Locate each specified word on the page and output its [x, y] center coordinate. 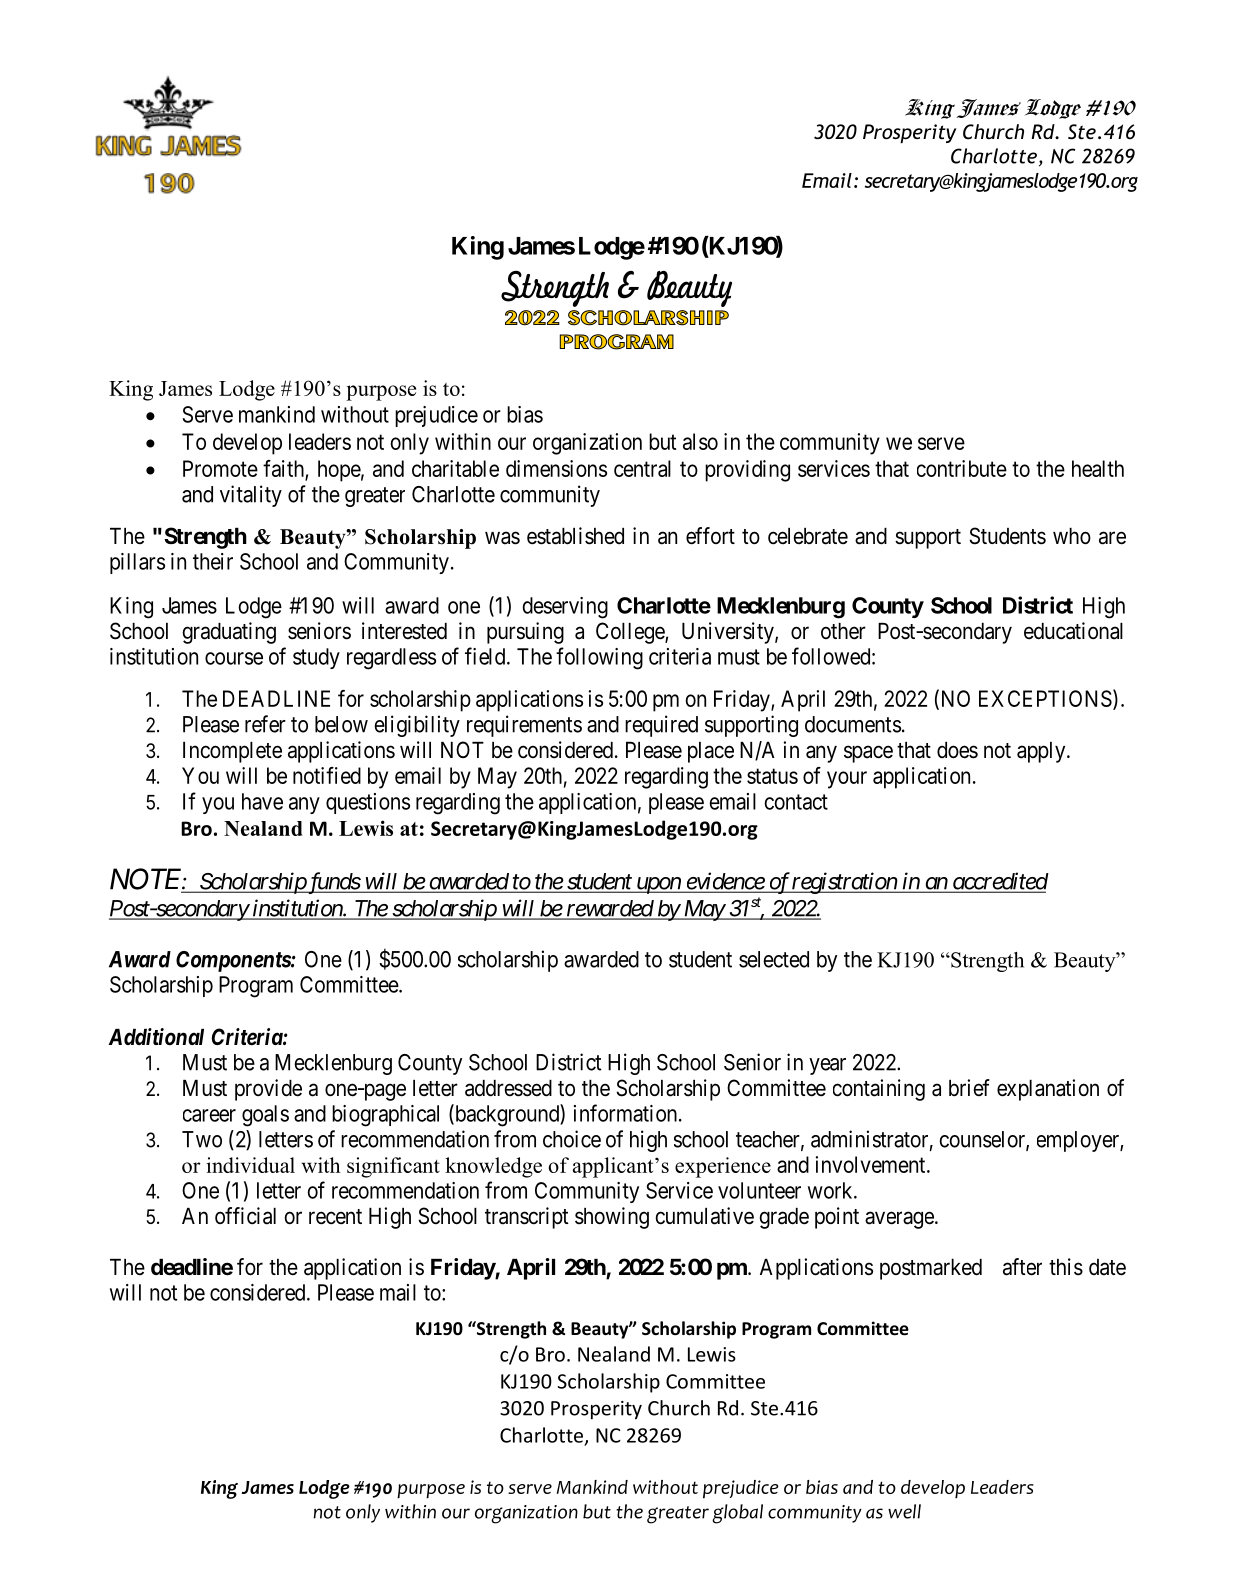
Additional [156, 1036]
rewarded [610, 909]
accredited [999, 882]
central [642, 468]
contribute [962, 468]
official [245, 1216]
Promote [220, 468]
